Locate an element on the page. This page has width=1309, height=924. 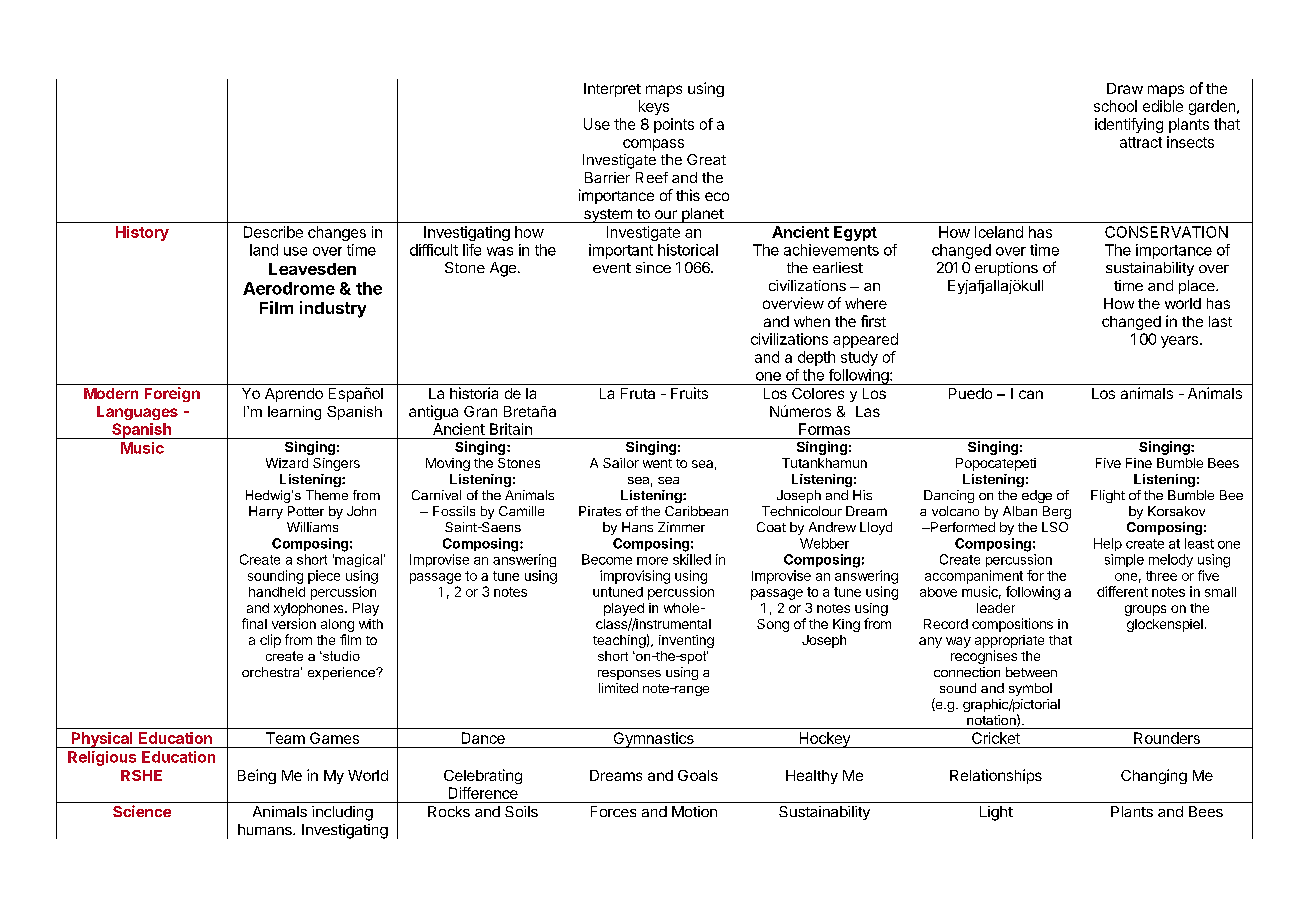
inventing is located at coordinates (686, 641).
